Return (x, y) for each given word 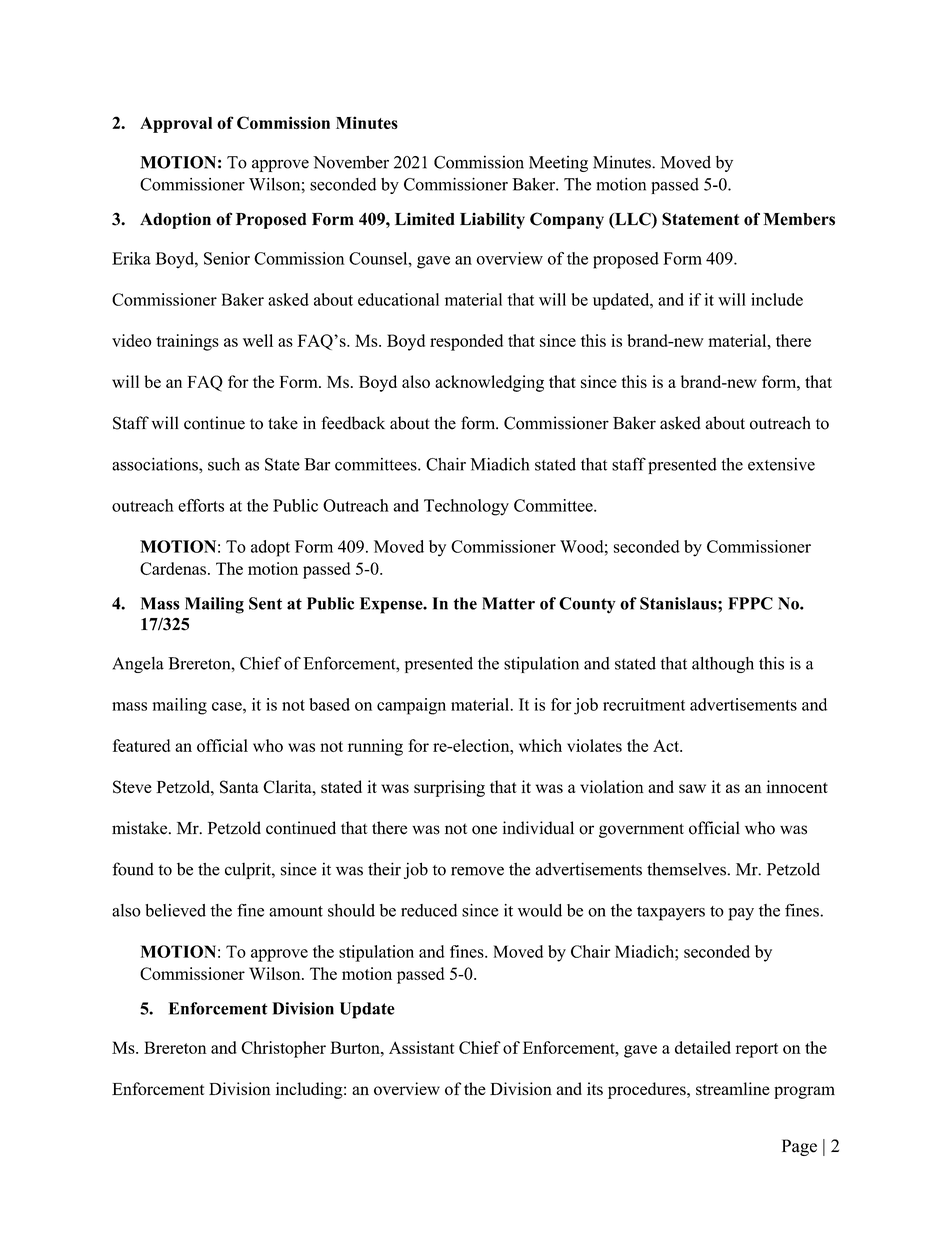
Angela (138, 665)
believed (175, 910)
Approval (176, 125)
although (723, 664)
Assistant (421, 1047)
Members (799, 219)
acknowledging (489, 383)
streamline (733, 1088)
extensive (781, 464)
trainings (188, 342)
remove (477, 871)
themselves (687, 869)
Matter (508, 603)
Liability (492, 220)
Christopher (283, 1049)
